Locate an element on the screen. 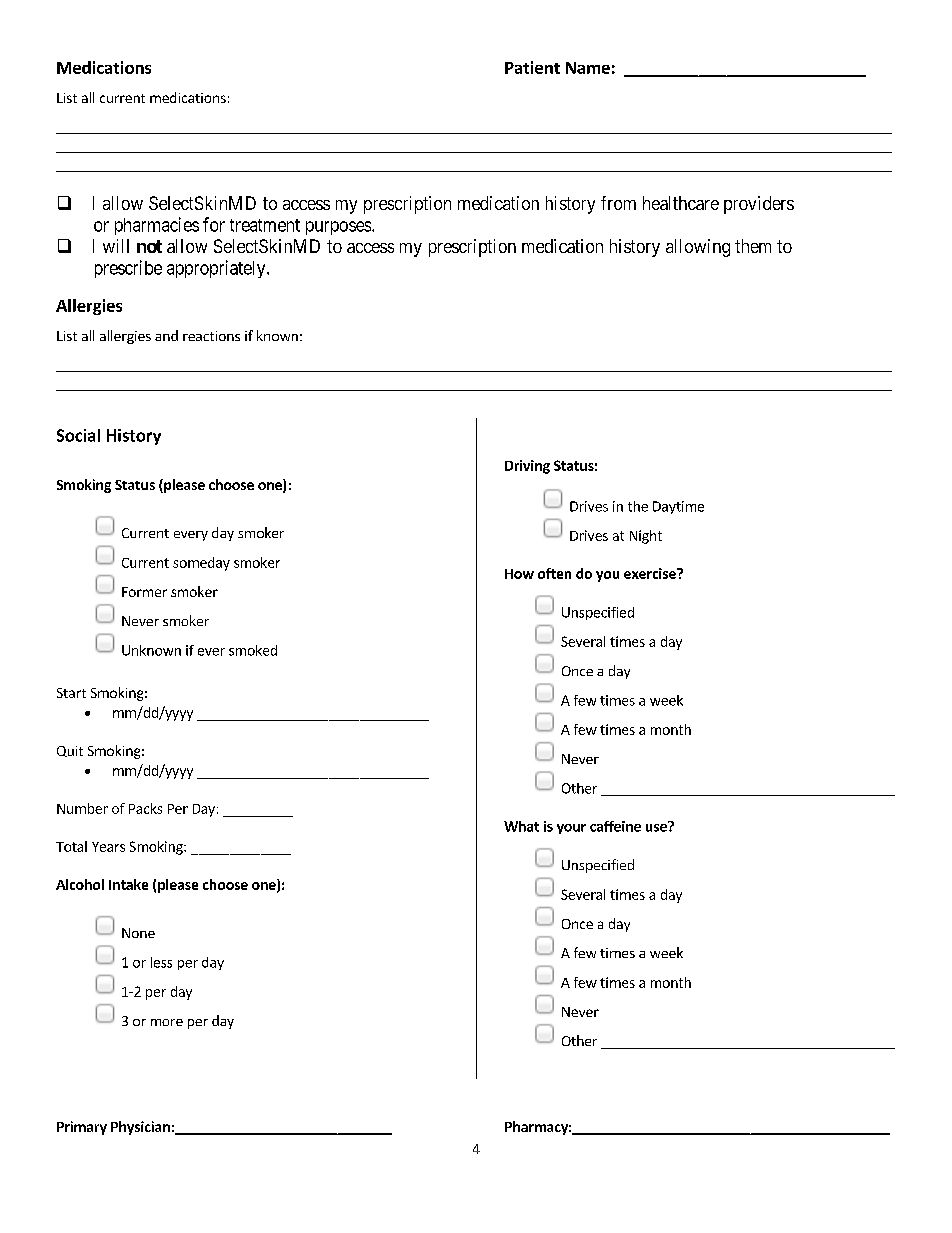 The width and height of the screenshot is (952, 1233). use is located at coordinates (657, 827).
